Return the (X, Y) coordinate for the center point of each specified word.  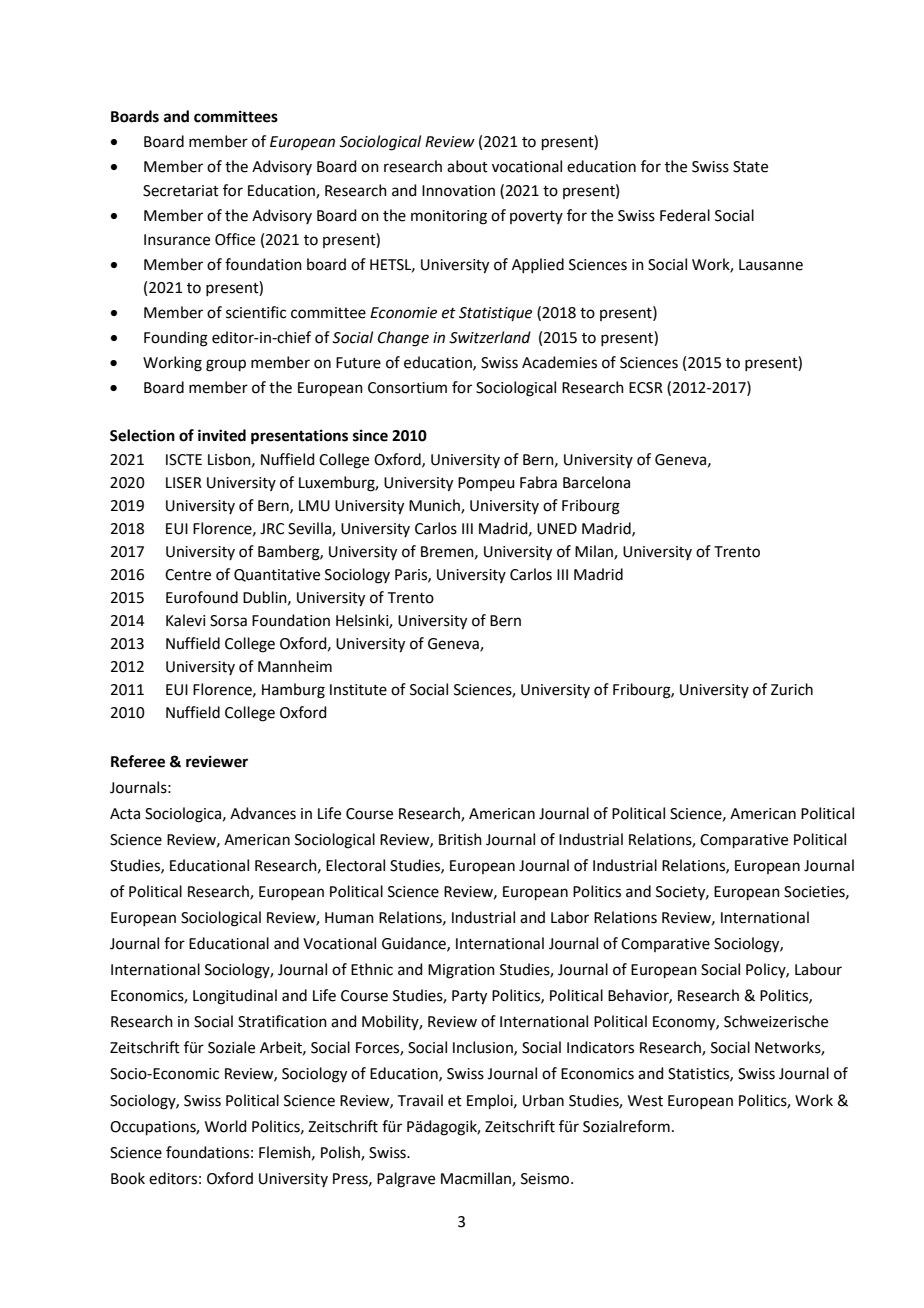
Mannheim (295, 666)
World (226, 1126)
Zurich (792, 689)
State (750, 167)
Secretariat (181, 191)
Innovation (458, 191)
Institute (358, 690)
